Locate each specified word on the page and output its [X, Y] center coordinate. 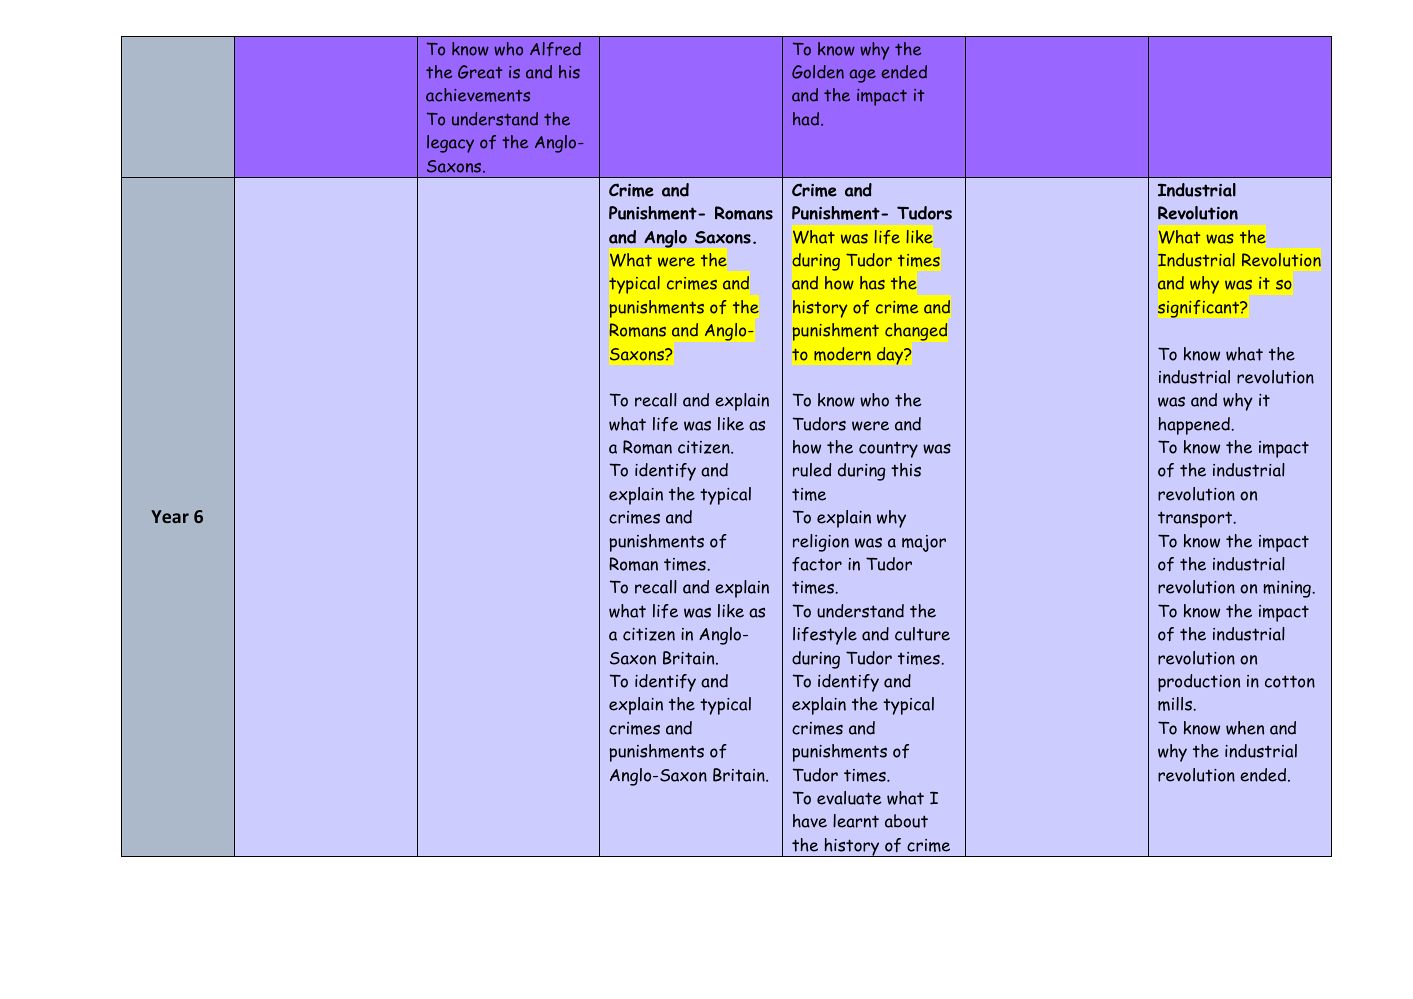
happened [1195, 426]
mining [1288, 589]
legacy [450, 144]
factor [817, 564]
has [872, 283]
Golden [818, 72]
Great [480, 72]
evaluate [849, 798]
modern [842, 354]
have [810, 821]
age [862, 76]
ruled [812, 470]
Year [170, 516]
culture [922, 634]
